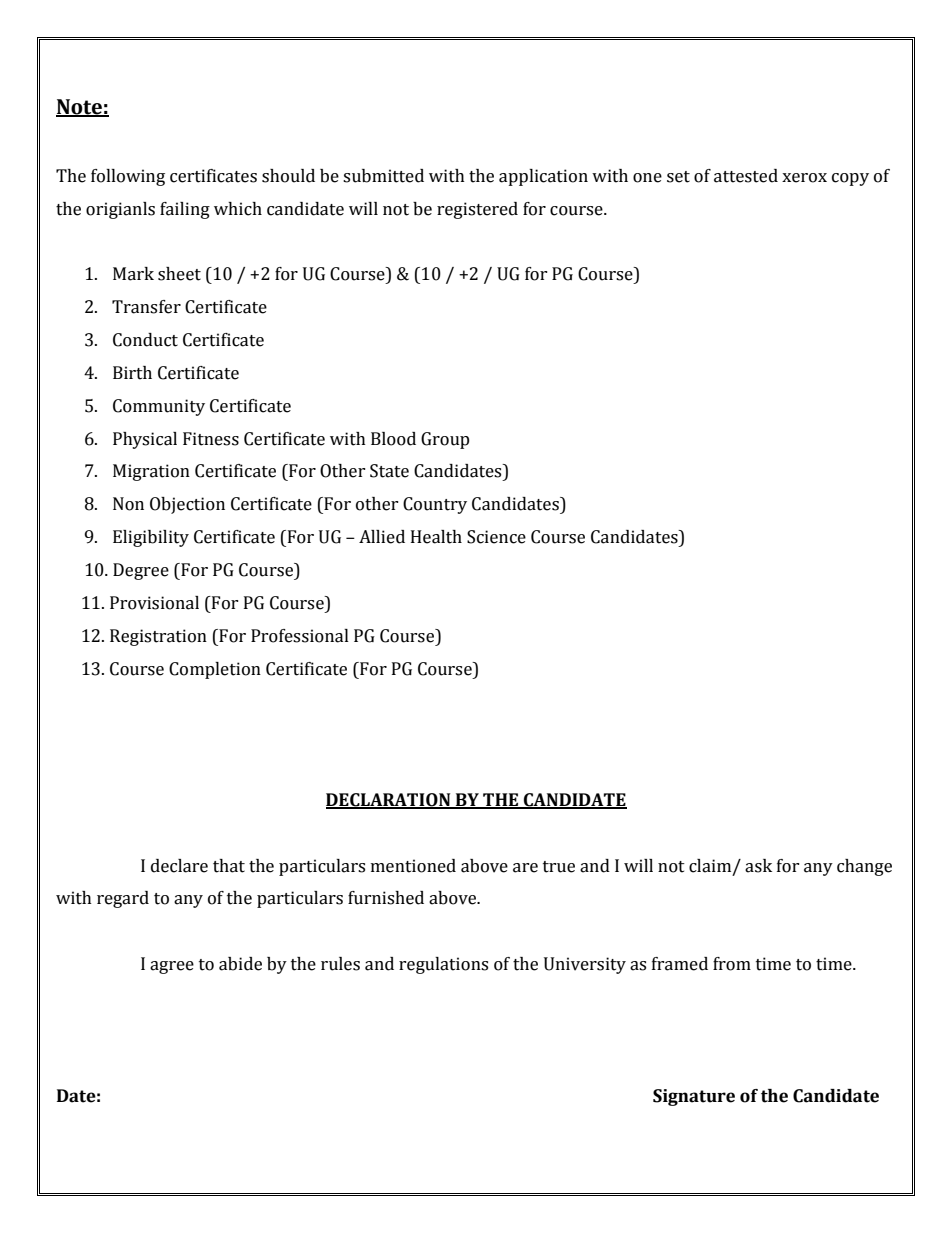  What do you see at coordinates (187, 505) in the image?
I see `Objection` at bounding box center [187, 505].
